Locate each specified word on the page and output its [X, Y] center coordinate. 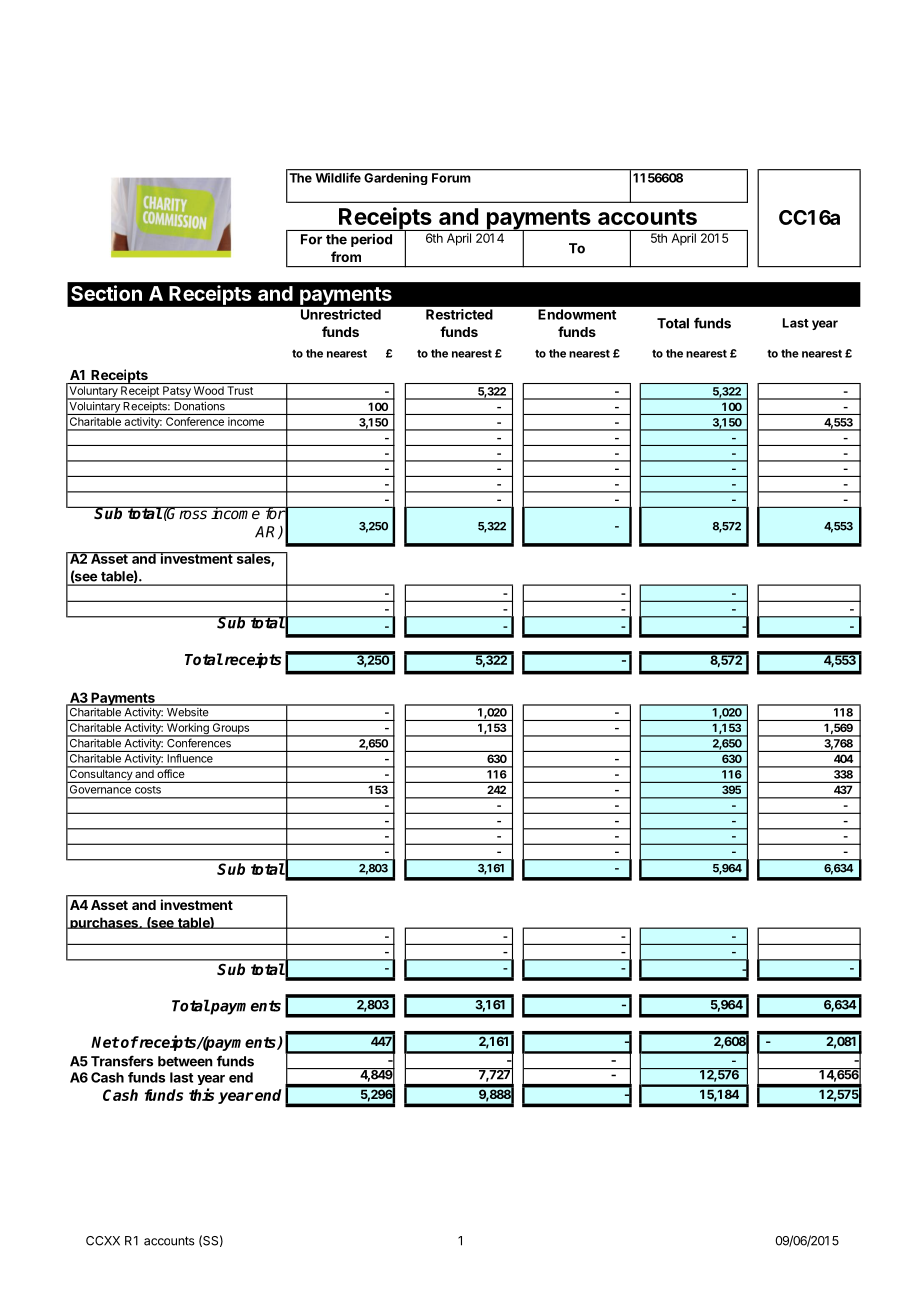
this [201, 1094]
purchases [104, 923]
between [185, 1061]
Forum [451, 178]
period [371, 240]
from [346, 256]
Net [105, 1042]
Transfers [122, 1061]
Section [106, 293]
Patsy [177, 393]
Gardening [395, 179]
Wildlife [338, 178]
